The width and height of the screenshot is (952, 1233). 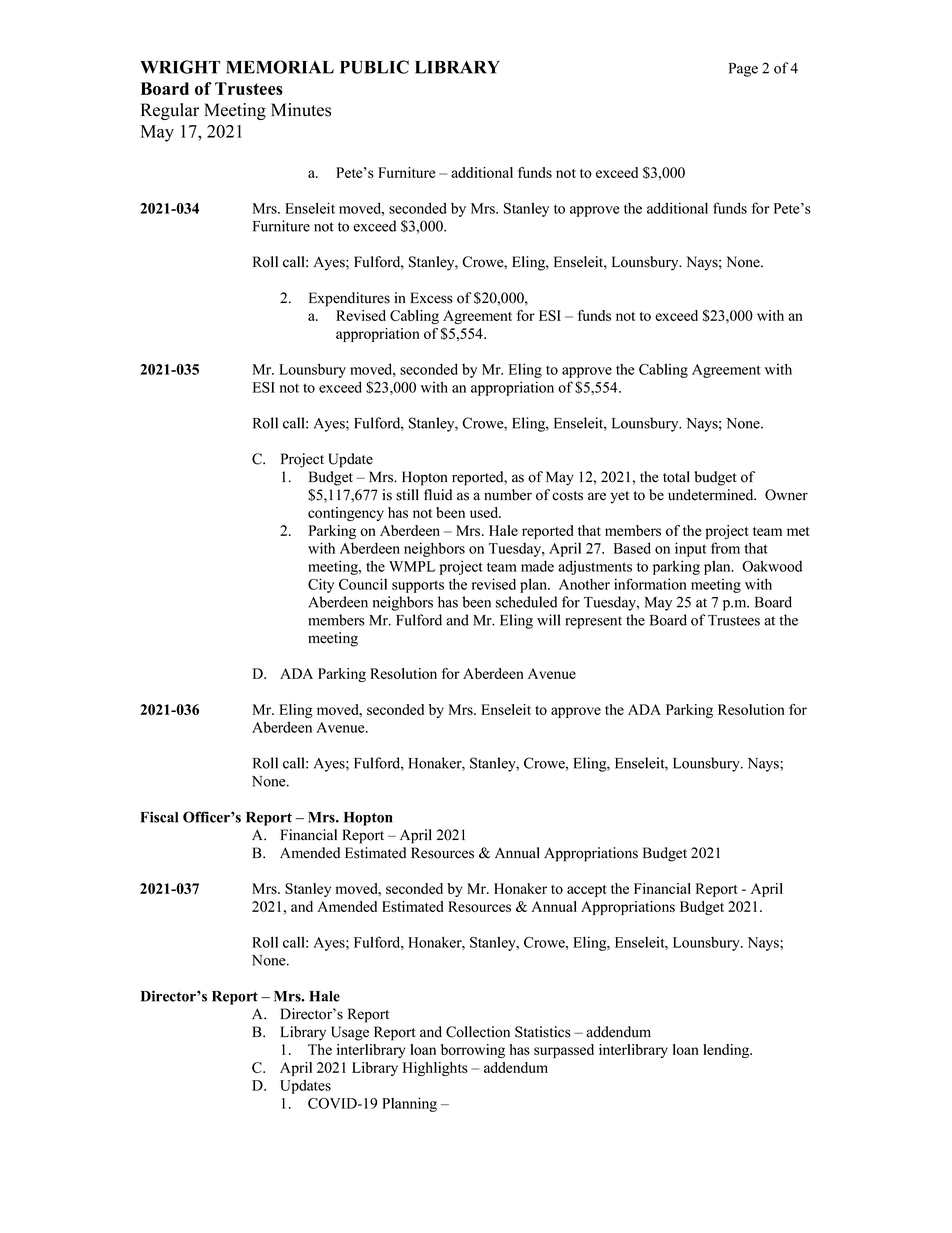 What do you see at coordinates (346, 514) in the screenshot?
I see `contingency` at bounding box center [346, 514].
